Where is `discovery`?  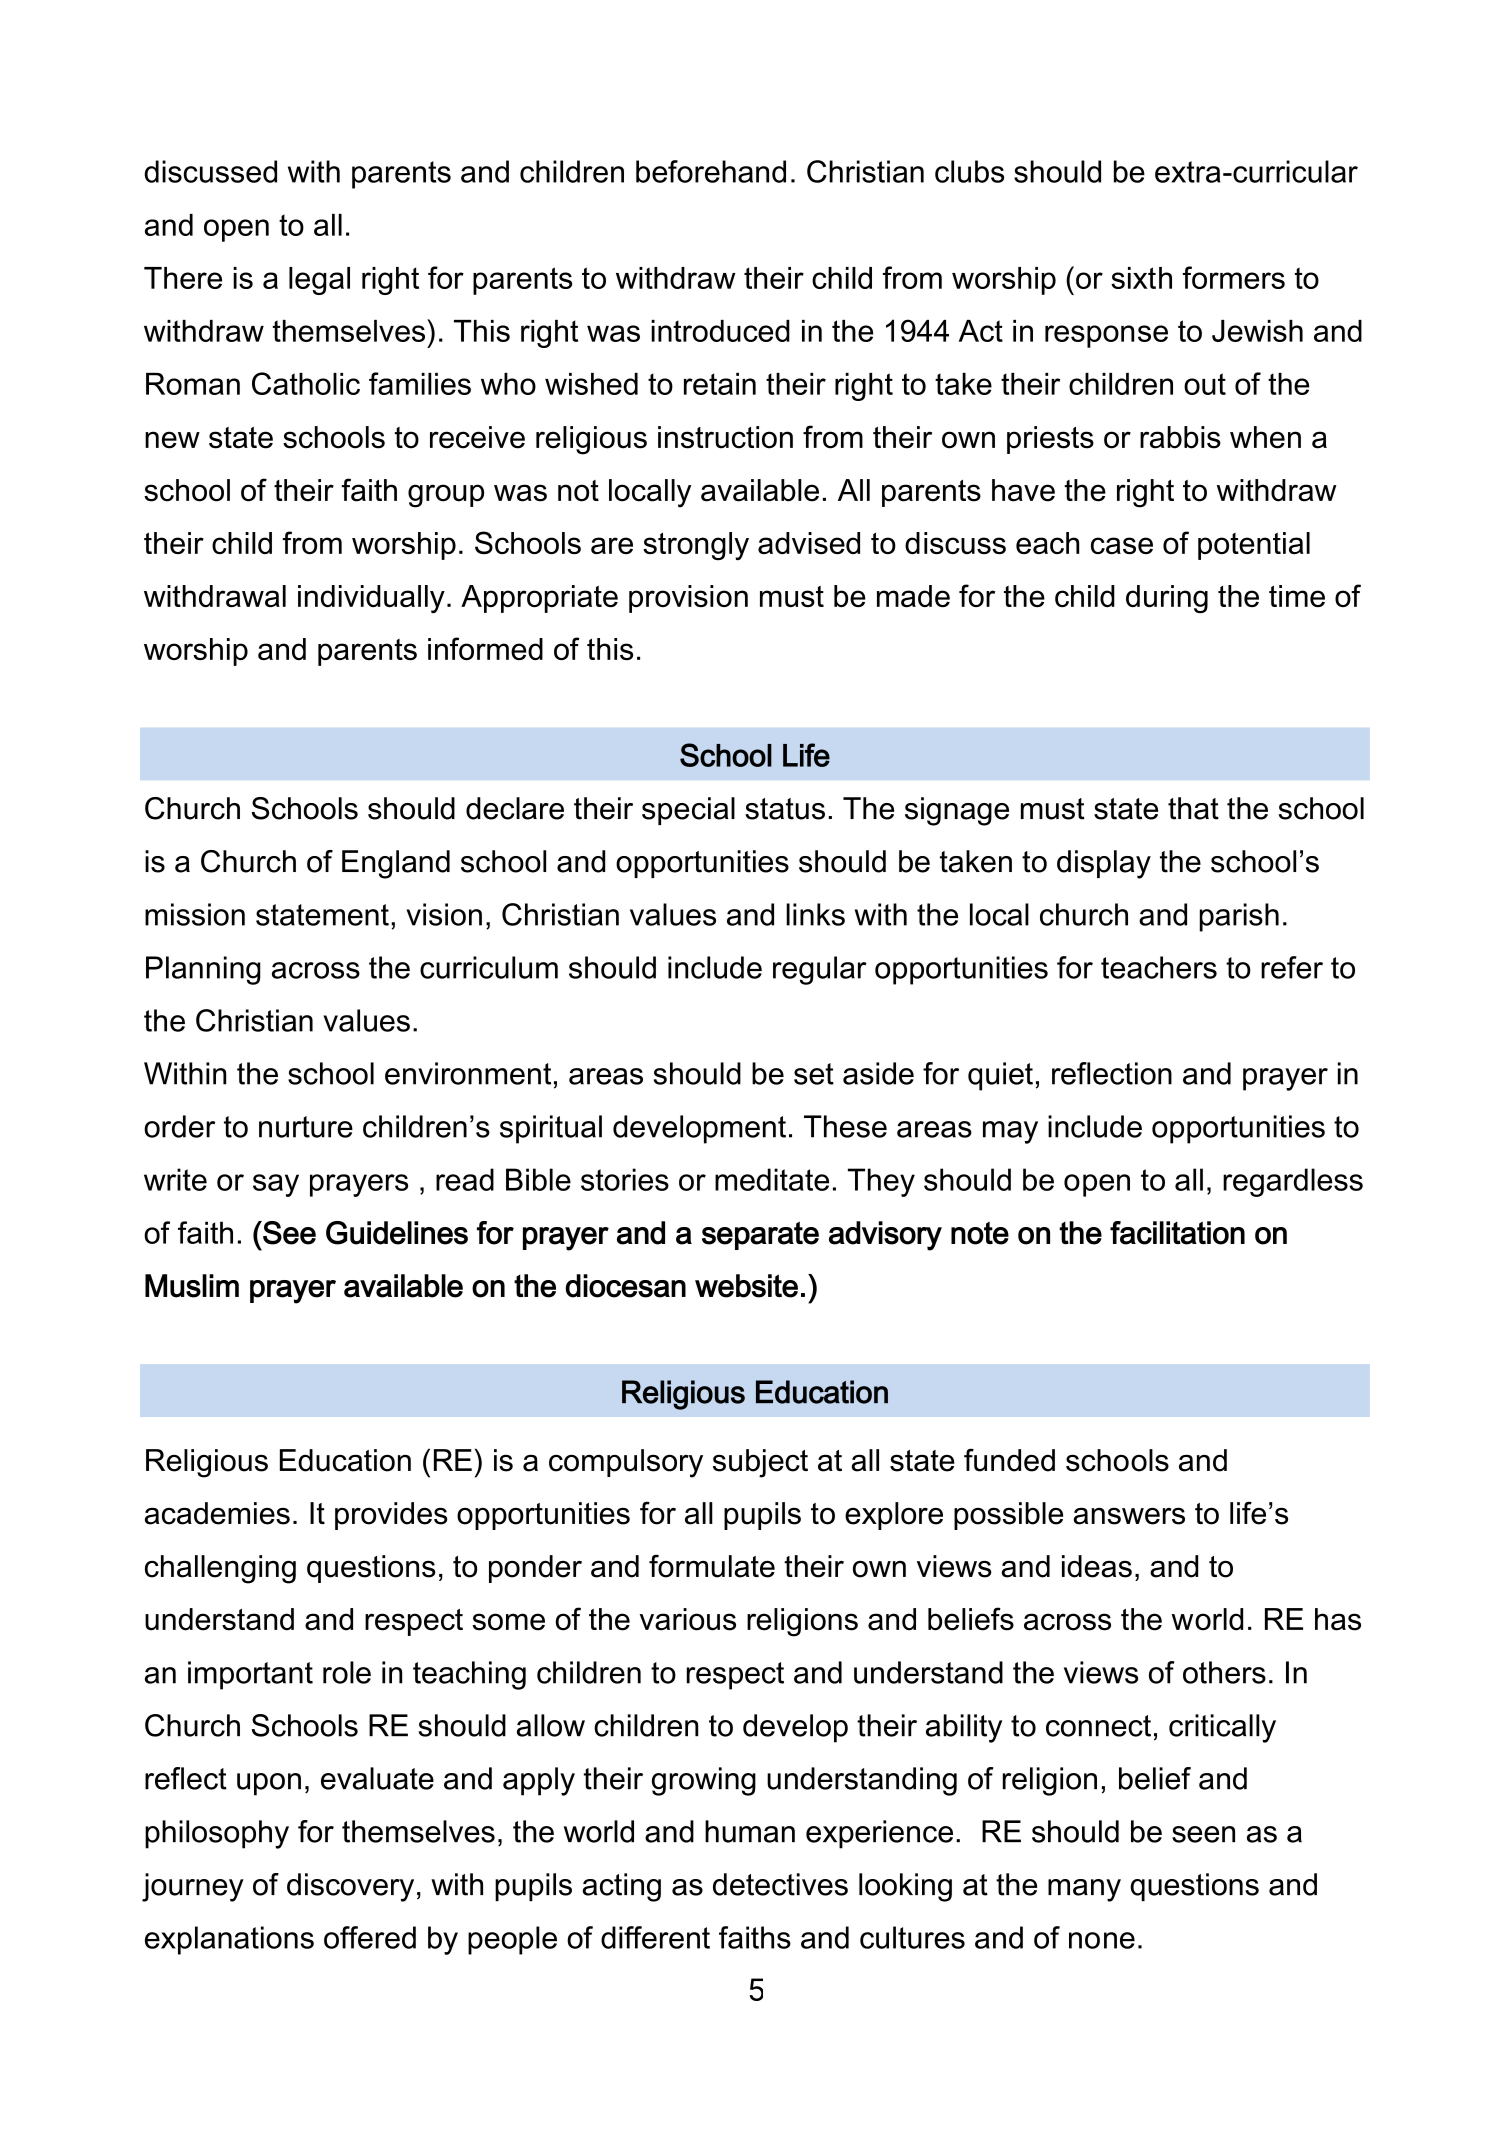
discovery is located at coordinates (350, 1887).
